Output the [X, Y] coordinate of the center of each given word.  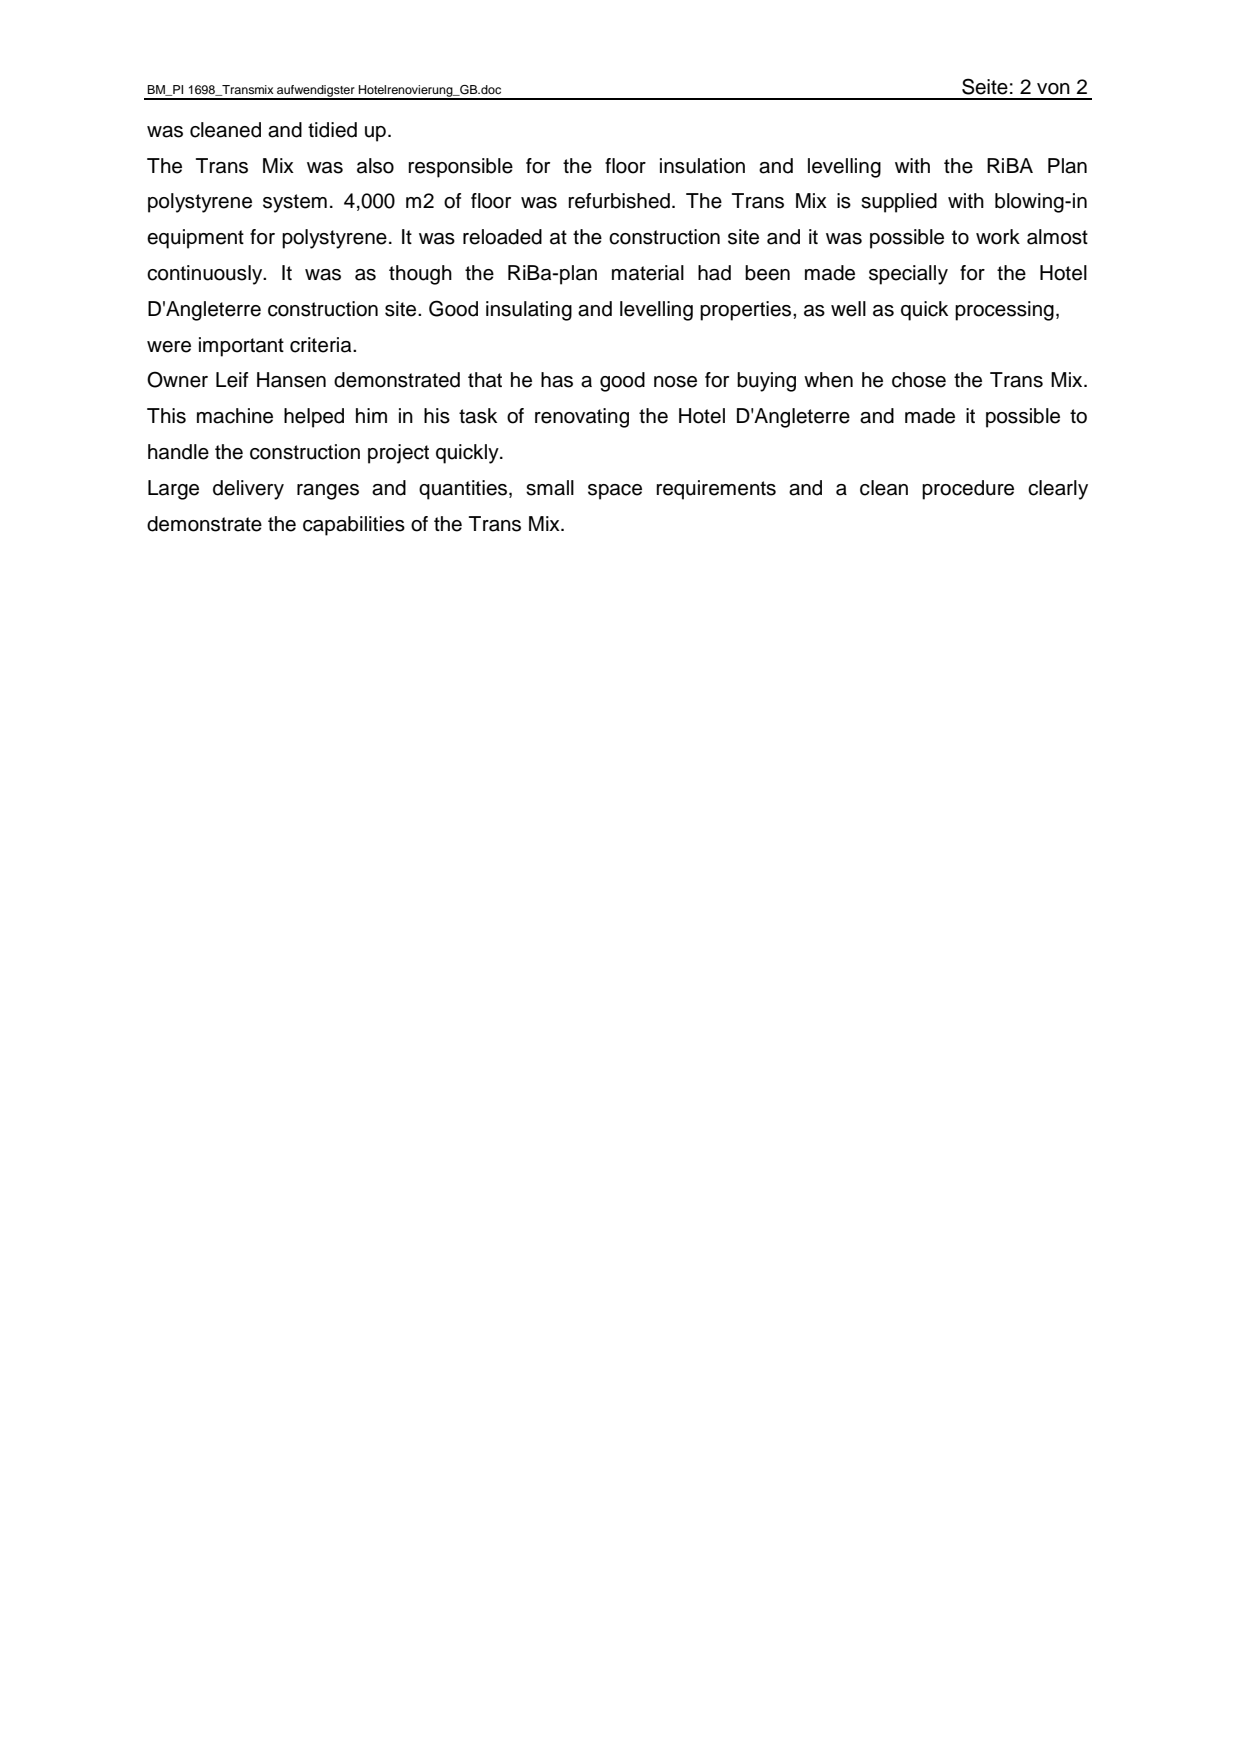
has [557, 380]
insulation [702, 166]
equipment [195, 239]
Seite [985, 86]
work [998, 237]
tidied [332, 130]
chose [919, 380]
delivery [248, 490]
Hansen [291, 380]
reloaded [502, 237]
